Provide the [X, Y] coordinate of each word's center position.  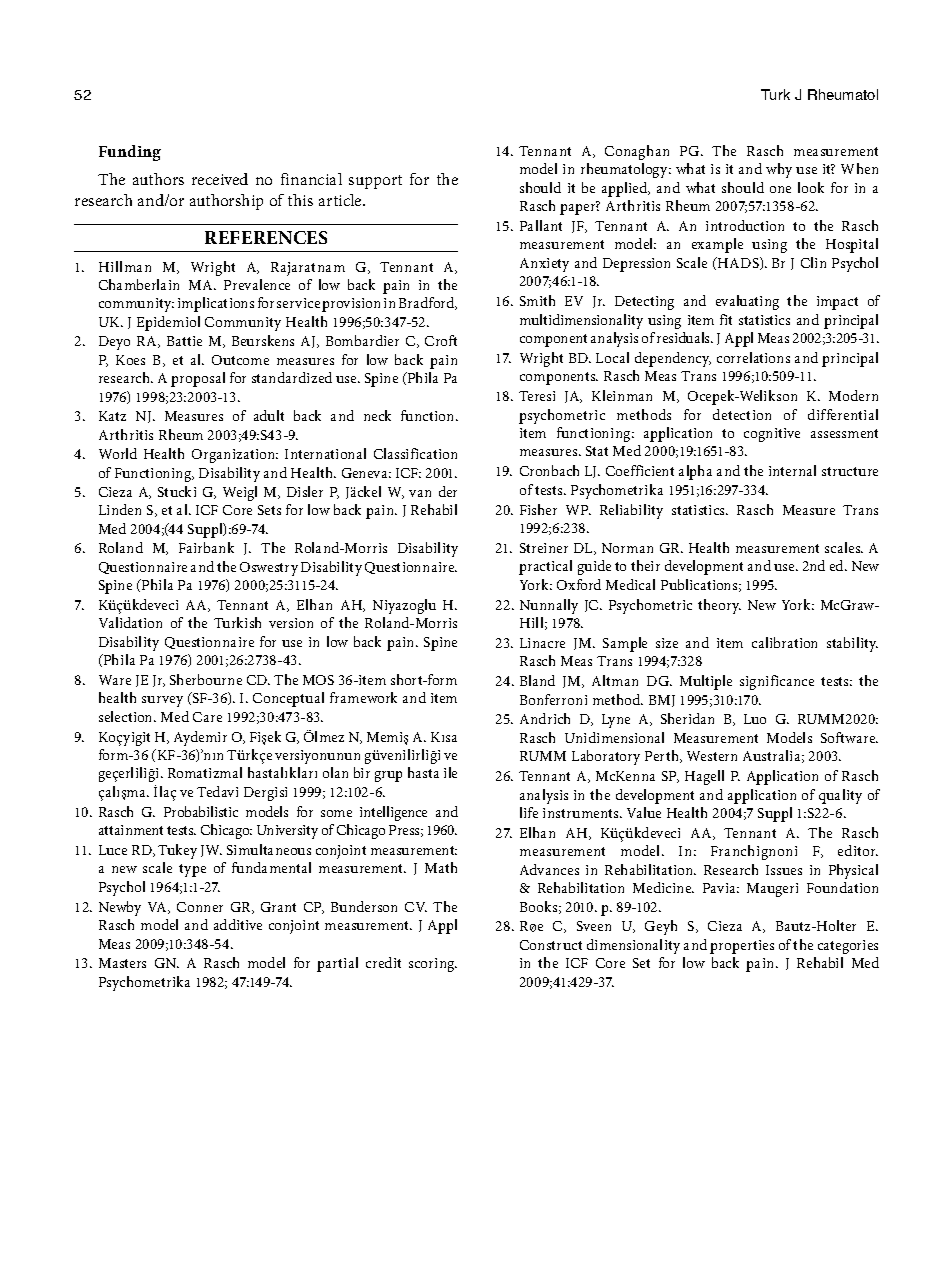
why [779, 170]
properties [742, 947]
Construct [551, 945]
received [220, 179]
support [375, 182]
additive [238, 924]
